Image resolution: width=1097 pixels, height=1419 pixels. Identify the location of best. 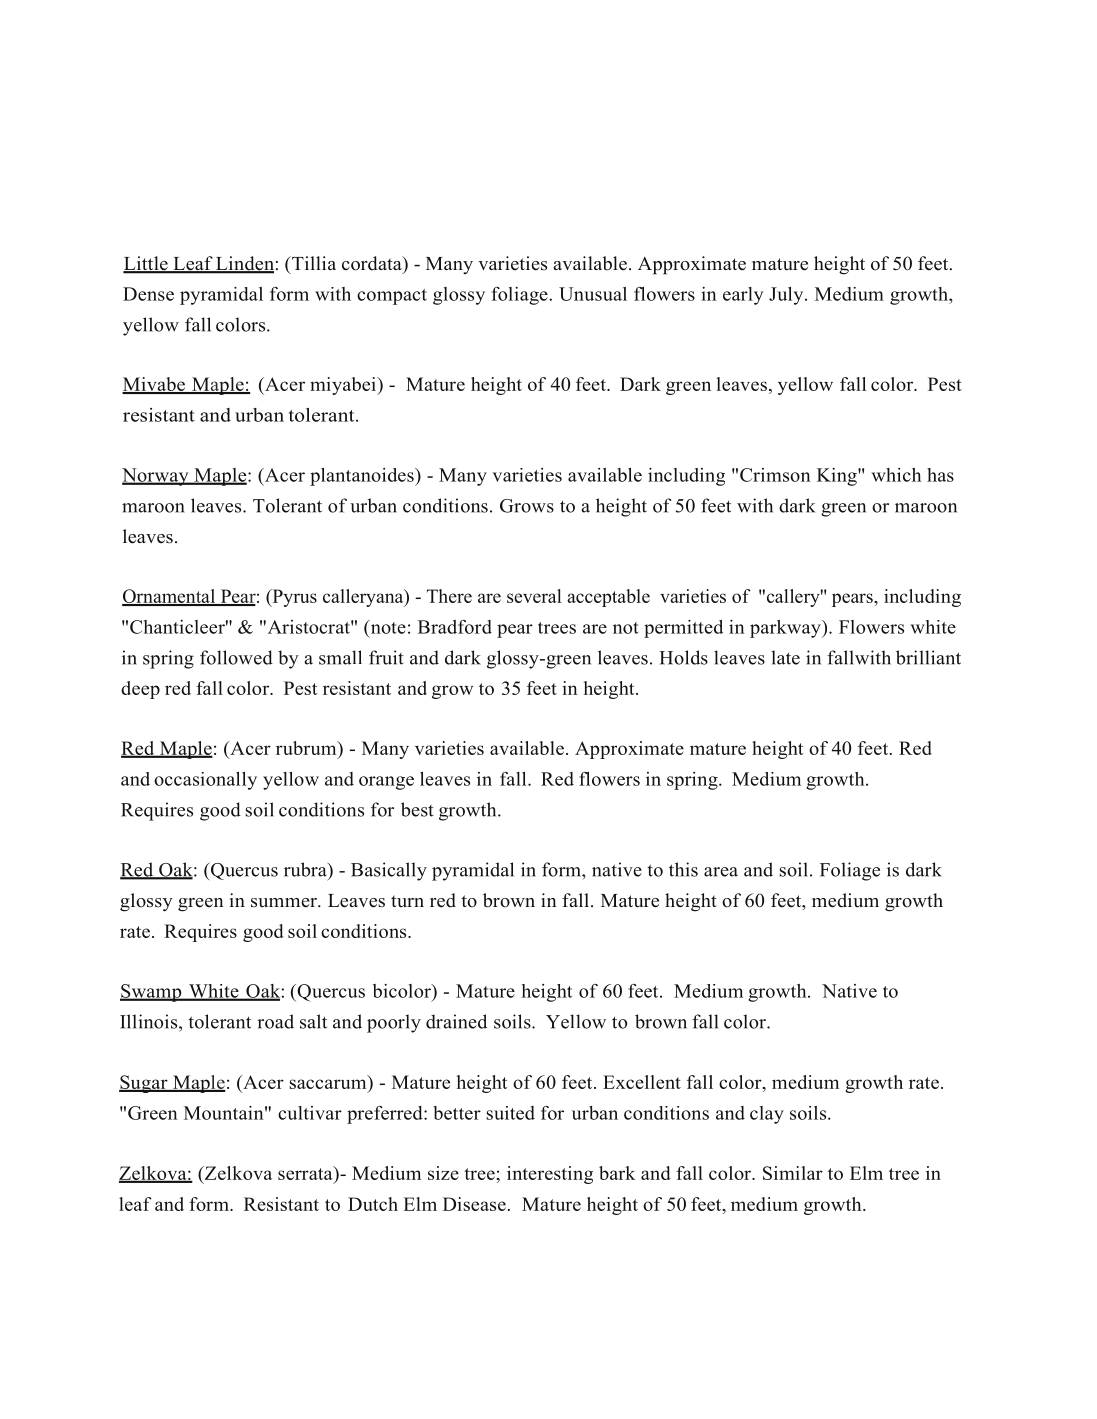
(417, 809).
